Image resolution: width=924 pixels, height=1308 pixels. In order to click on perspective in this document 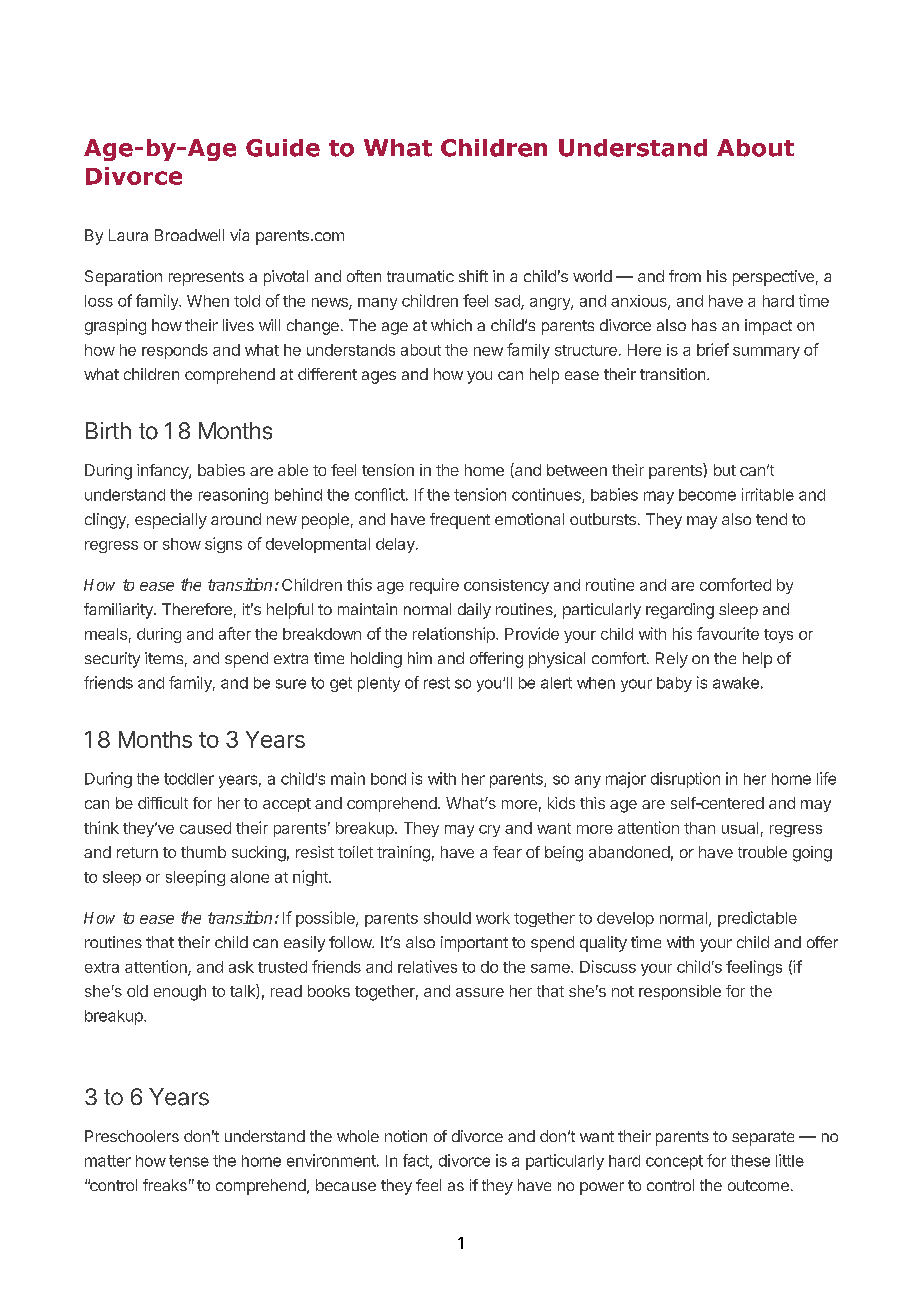, I will do `click(773, 278)`.
